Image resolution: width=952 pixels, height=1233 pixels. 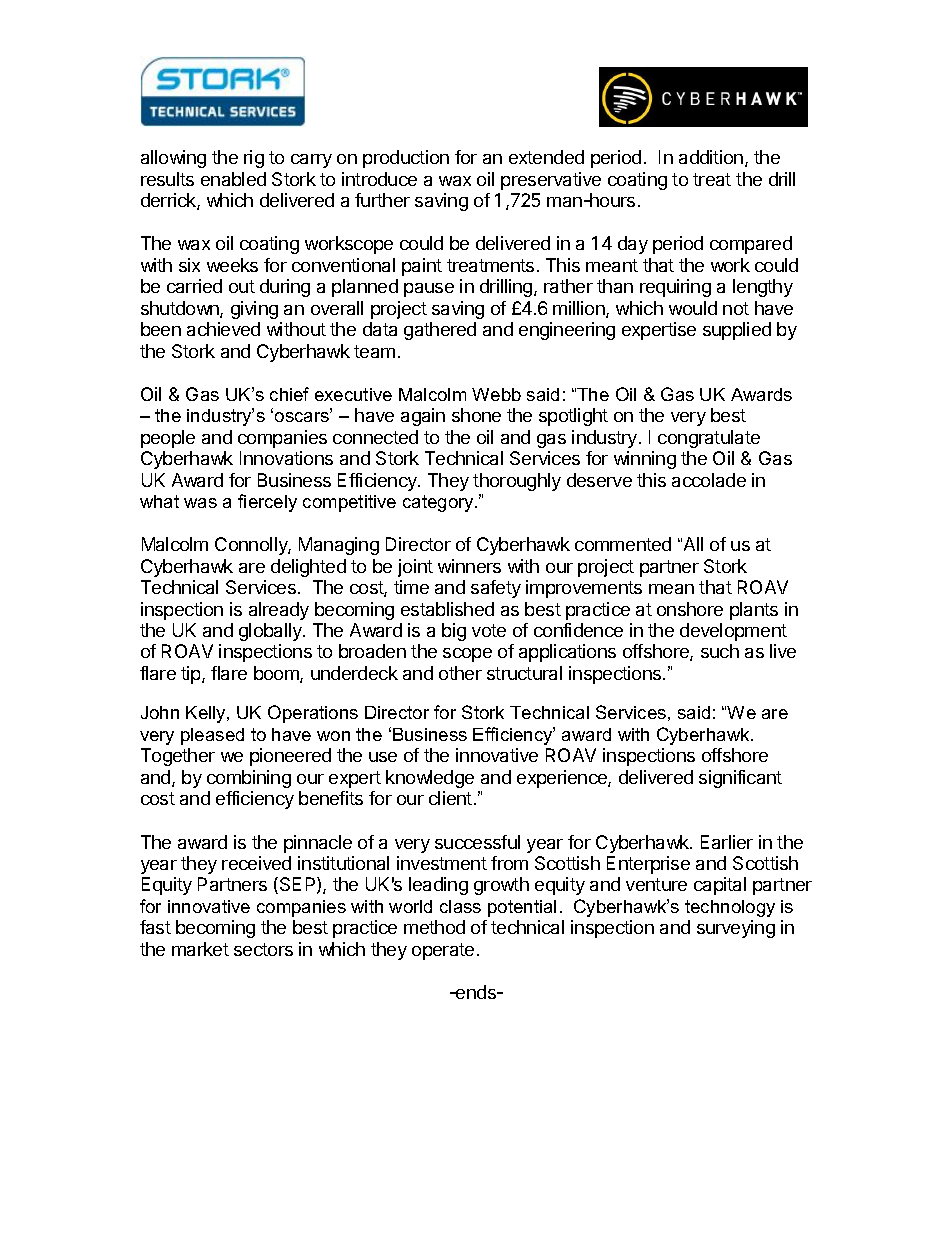 I want to click on addition, so click(x=711, y=157).
